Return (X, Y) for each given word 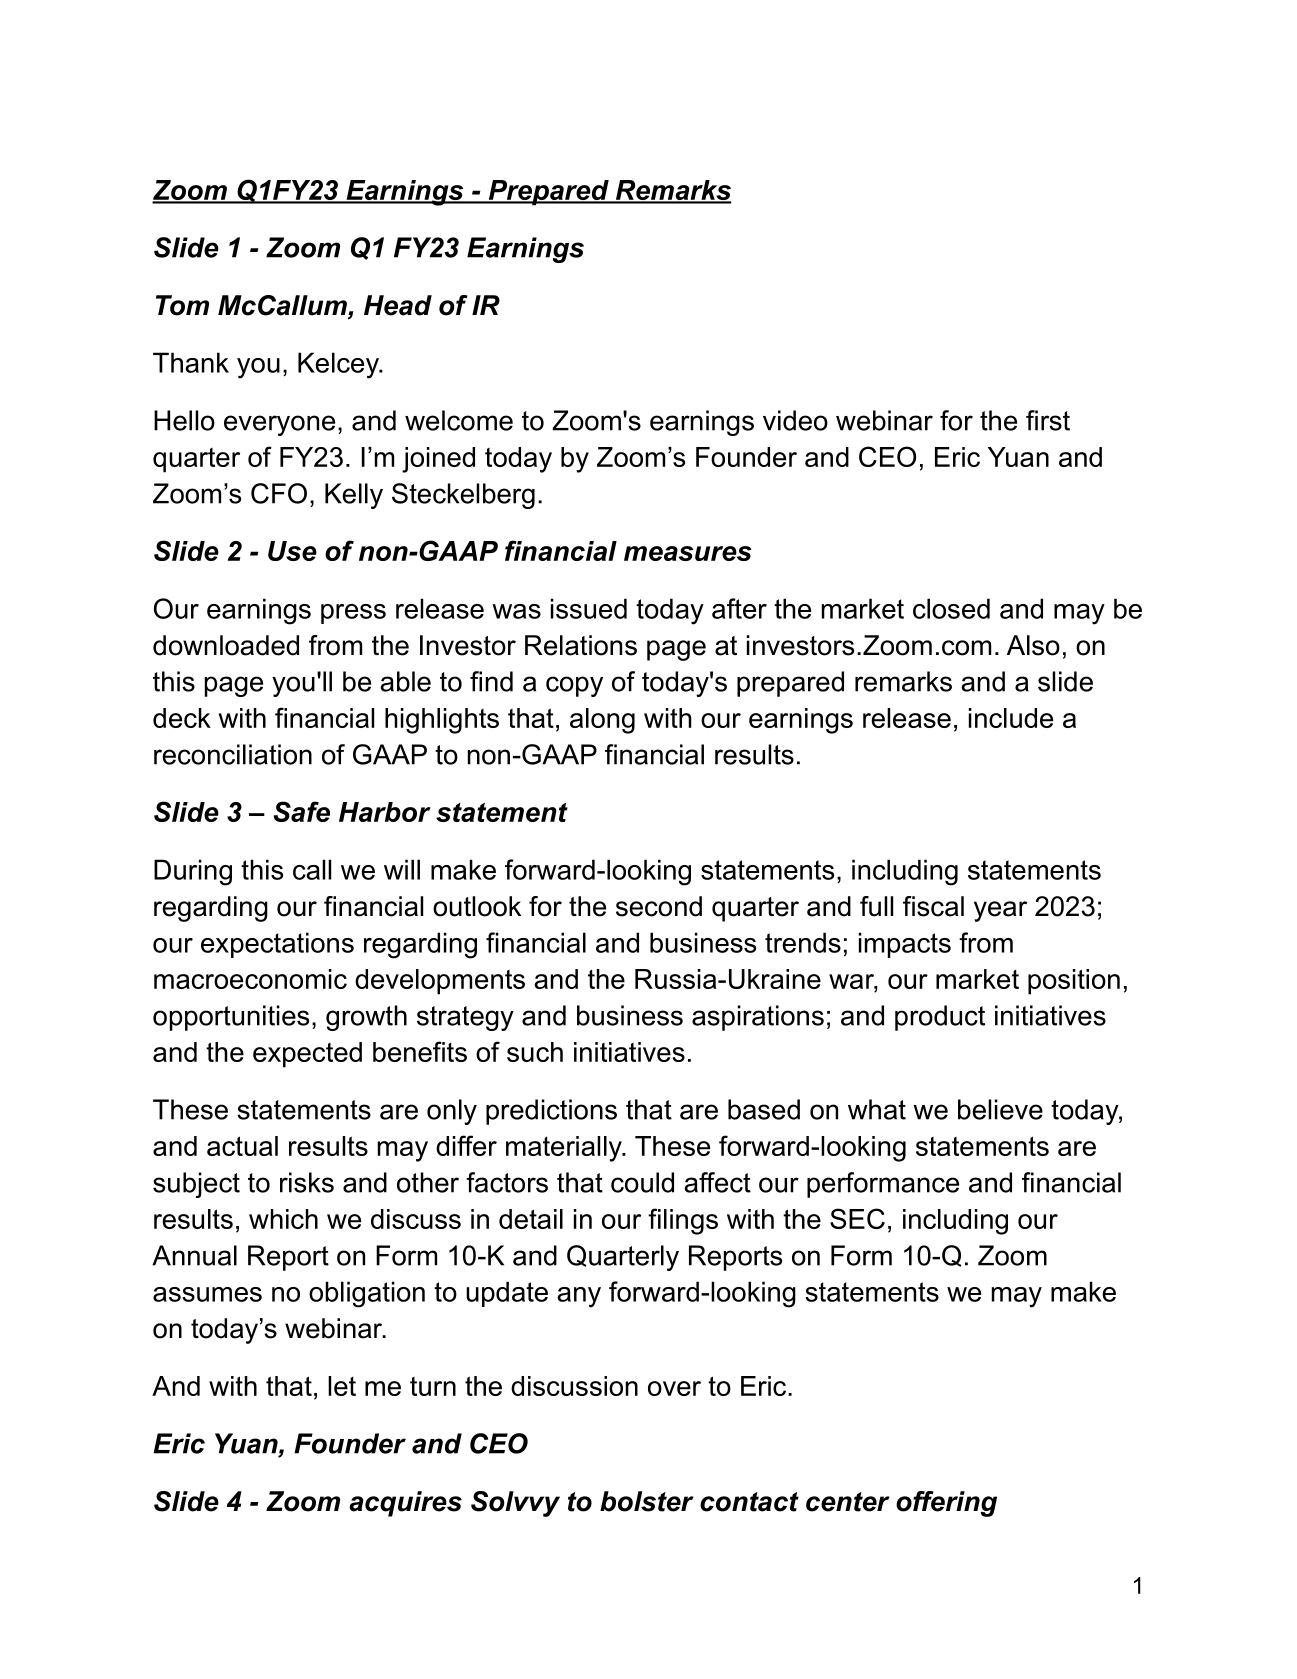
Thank (191, 362)
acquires (405, 1504)
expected (307, 1055)
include (1011, 718)
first (1048, 420)
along (602, 721)
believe (1000, 1109)
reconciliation (233, 754)
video (795, 420)
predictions (551, 1112)
